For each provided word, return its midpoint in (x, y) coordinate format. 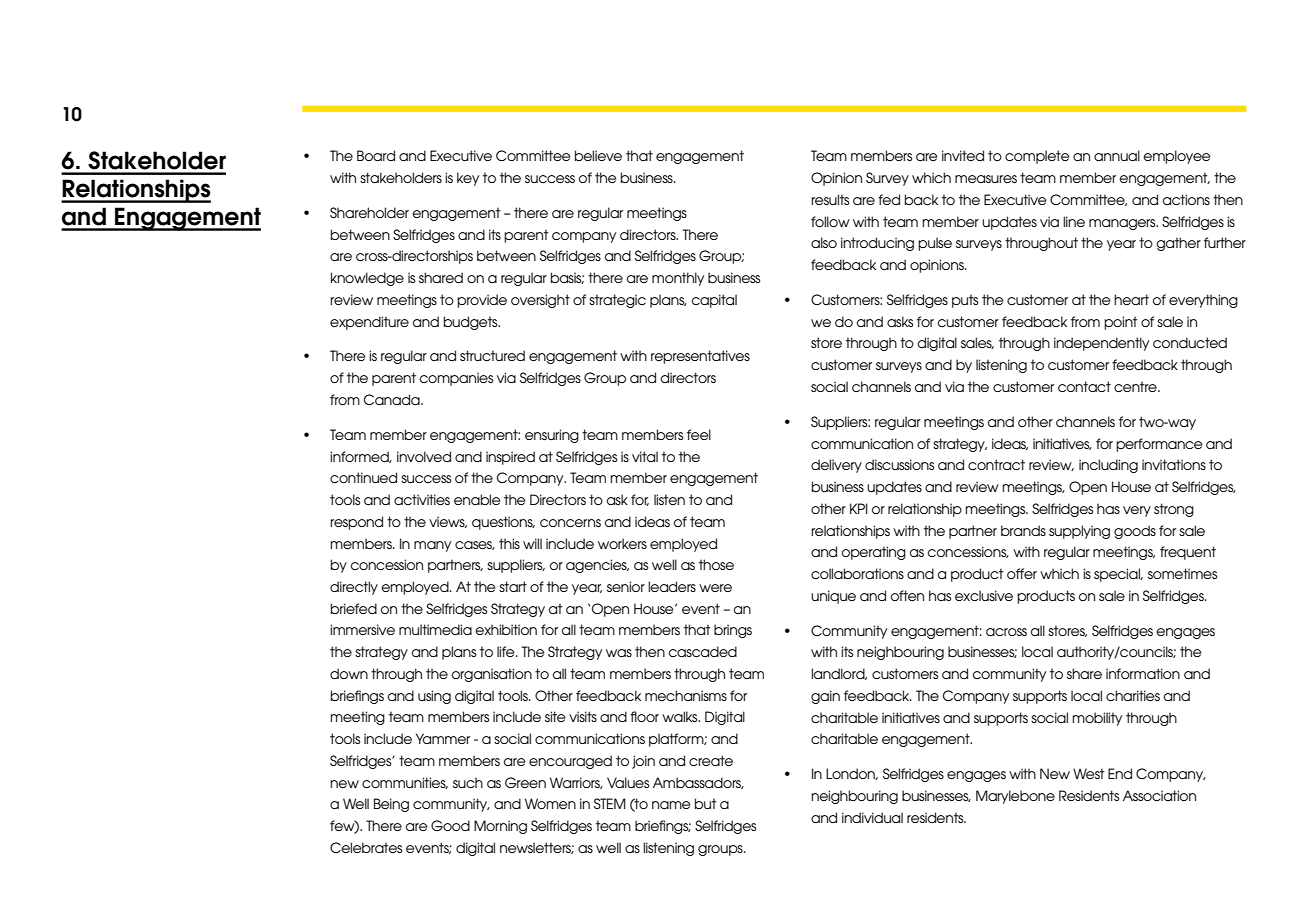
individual (872, 817)
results (830, 199)
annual (1117, 155)
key (468, 179)
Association (1159, 795)
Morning (500, 827)
